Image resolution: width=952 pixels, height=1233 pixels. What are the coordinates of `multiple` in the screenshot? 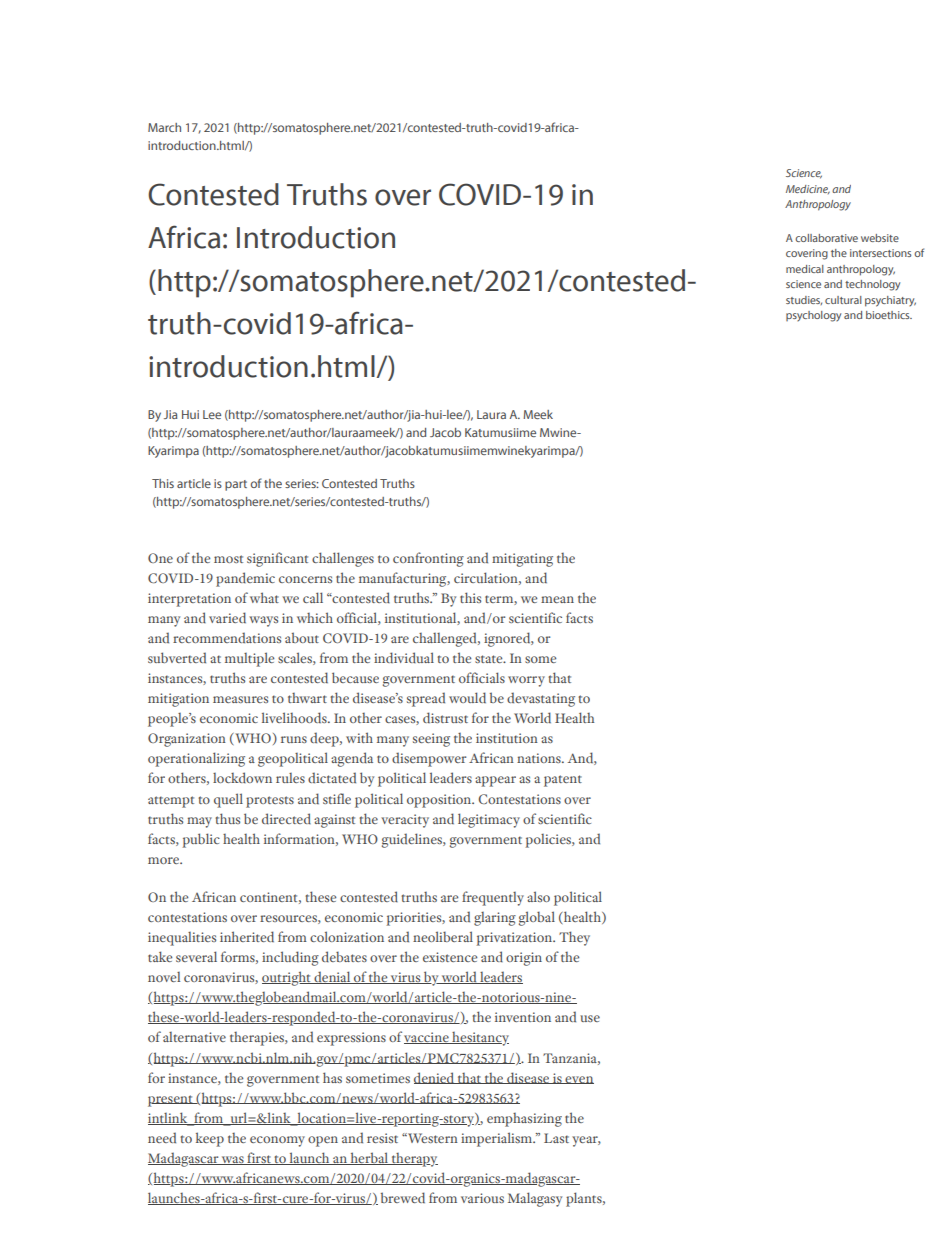 It's located at (249, 659).
